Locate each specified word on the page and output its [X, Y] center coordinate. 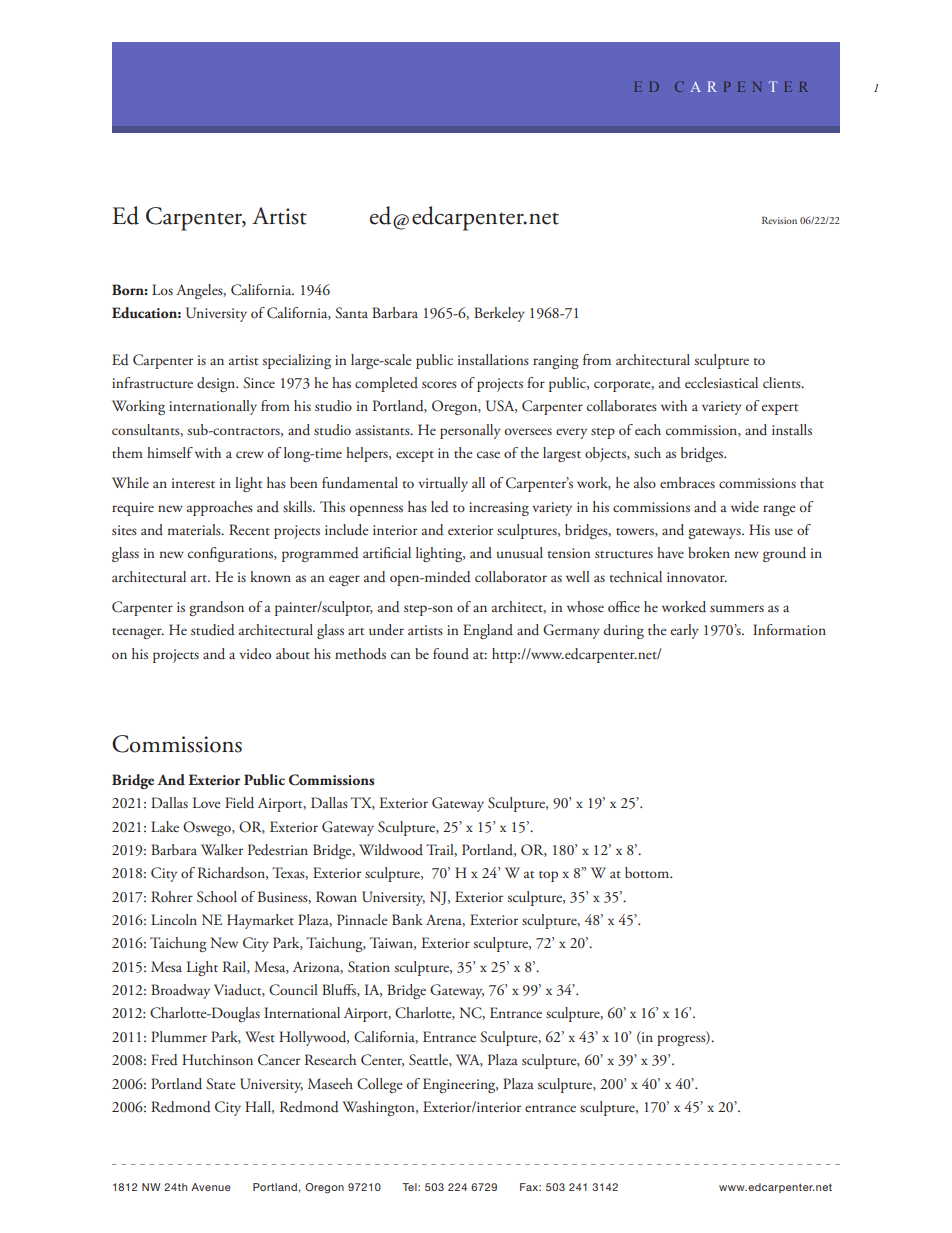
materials [195, 529]
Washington [379, 1108]
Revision [779, 220]
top [548, 876]
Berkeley [499, 314]
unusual [520, 552]
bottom [648, 872]
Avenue [211, 1187]
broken [709, 552]
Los [162, 289]
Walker [222, 849]
